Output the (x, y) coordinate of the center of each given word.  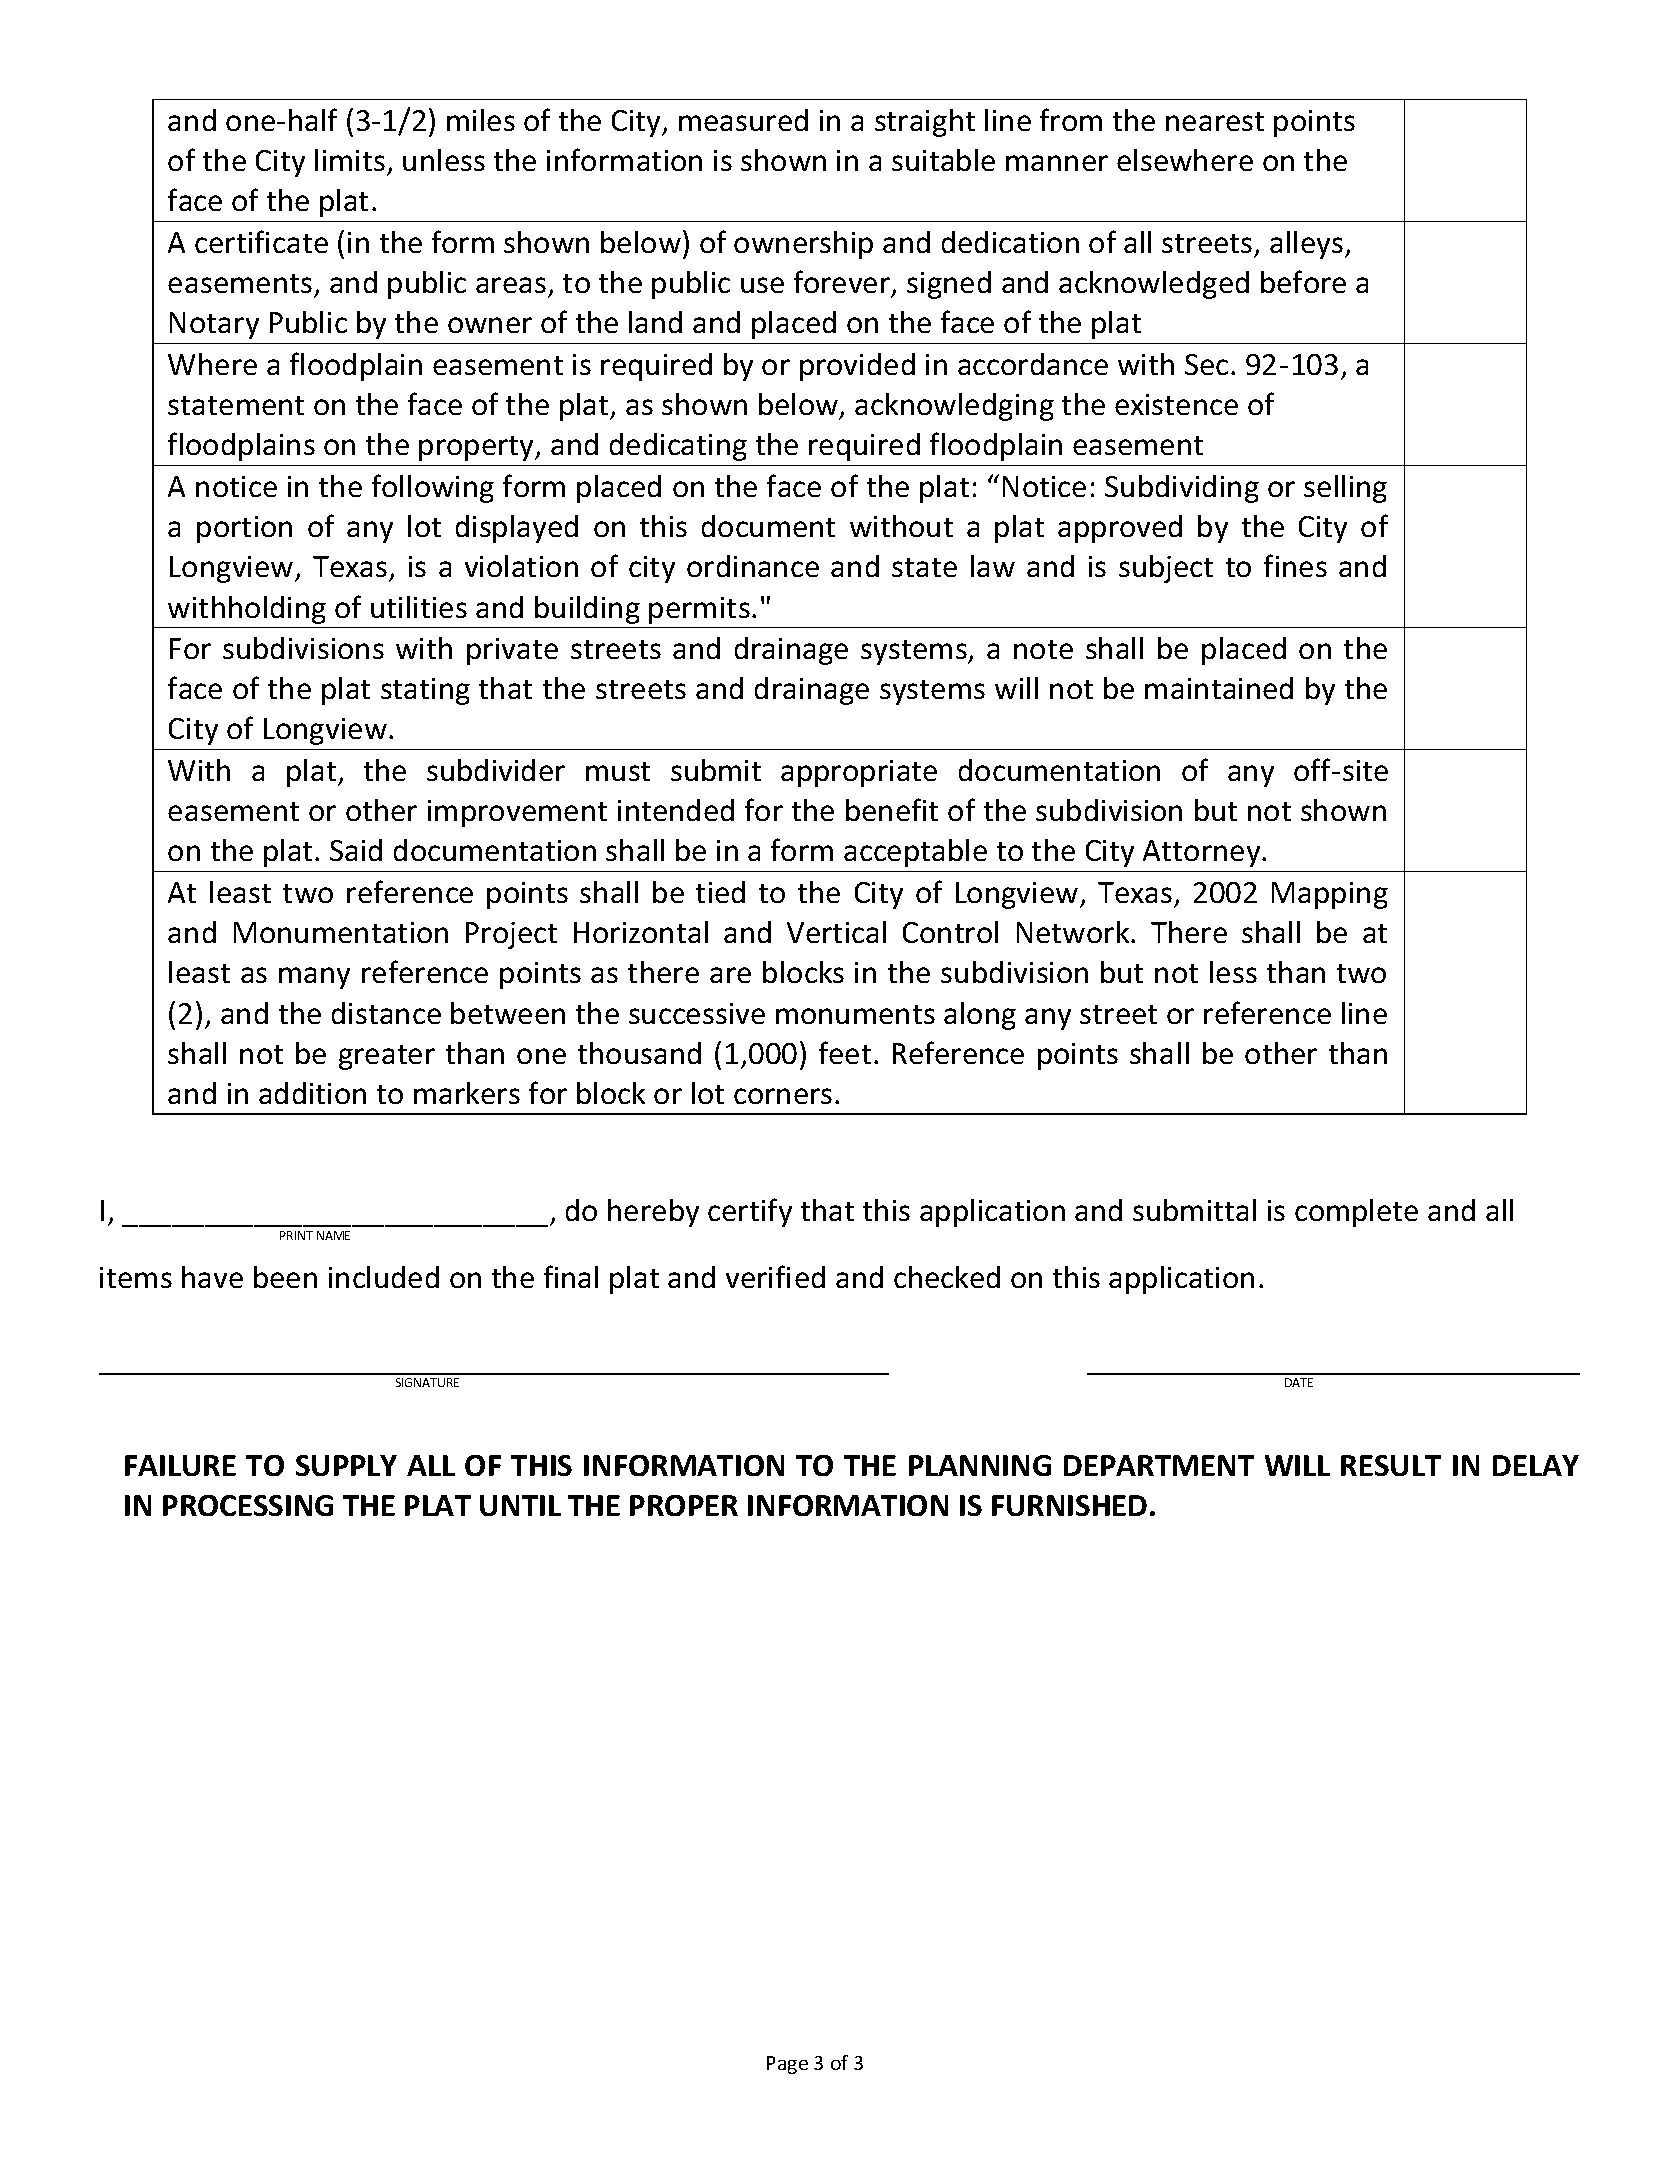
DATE (1299, 1382)
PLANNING (980, 1465)
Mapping (1330, 895)
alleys (1308, 245)
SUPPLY (346, 1465)
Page (787, 2065)
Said (356, 850)
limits (350, 160)
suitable (943, 160)
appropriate (859, 773)
